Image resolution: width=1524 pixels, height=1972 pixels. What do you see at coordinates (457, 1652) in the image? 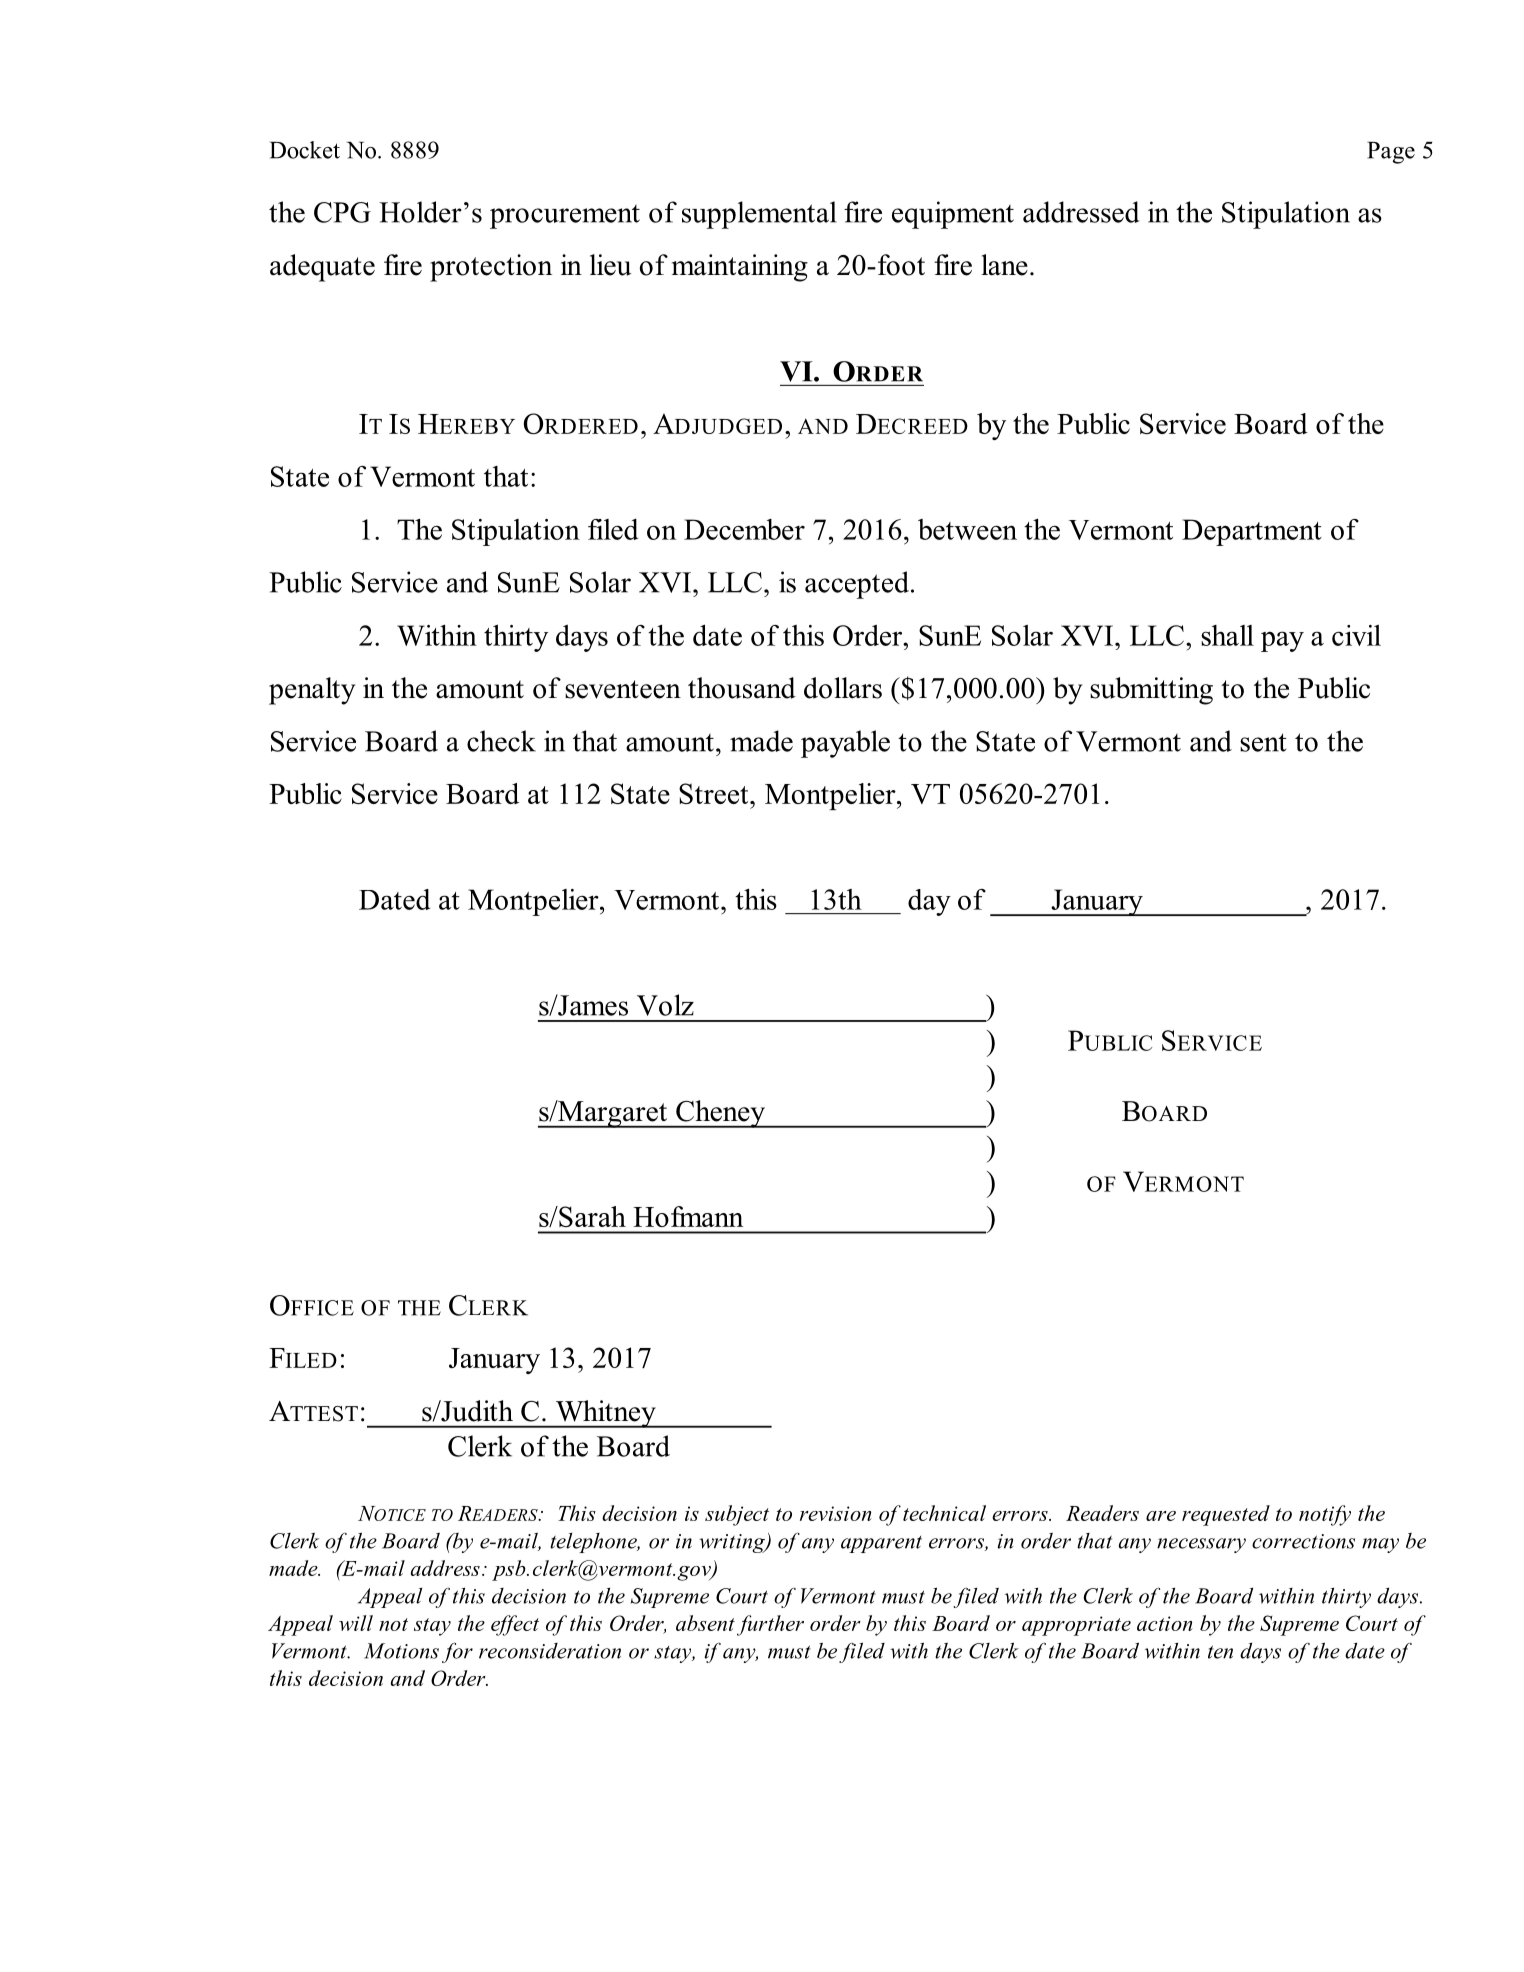
I see `for` at bounding box center [457, 1652].
